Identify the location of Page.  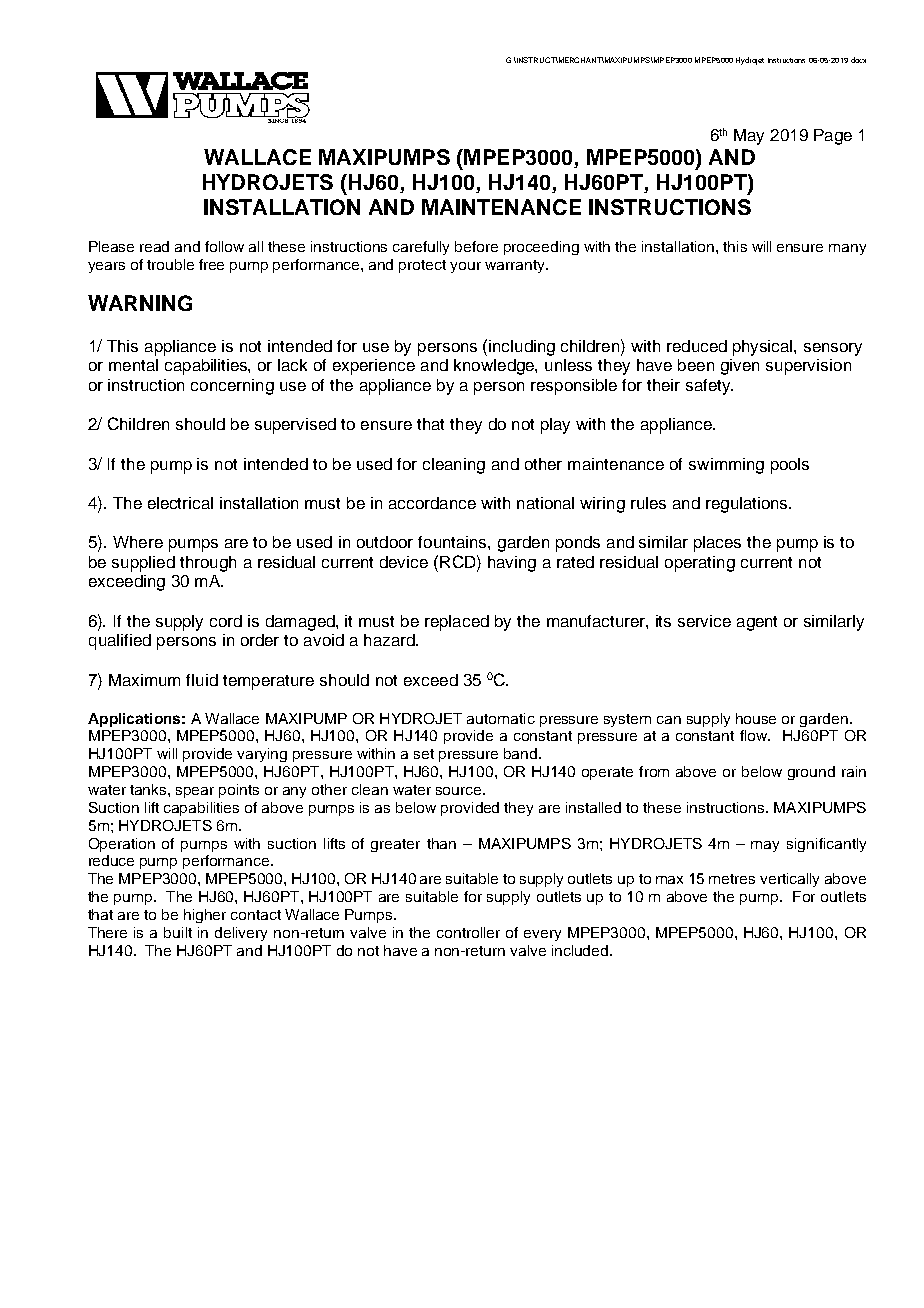
(833, 137).
